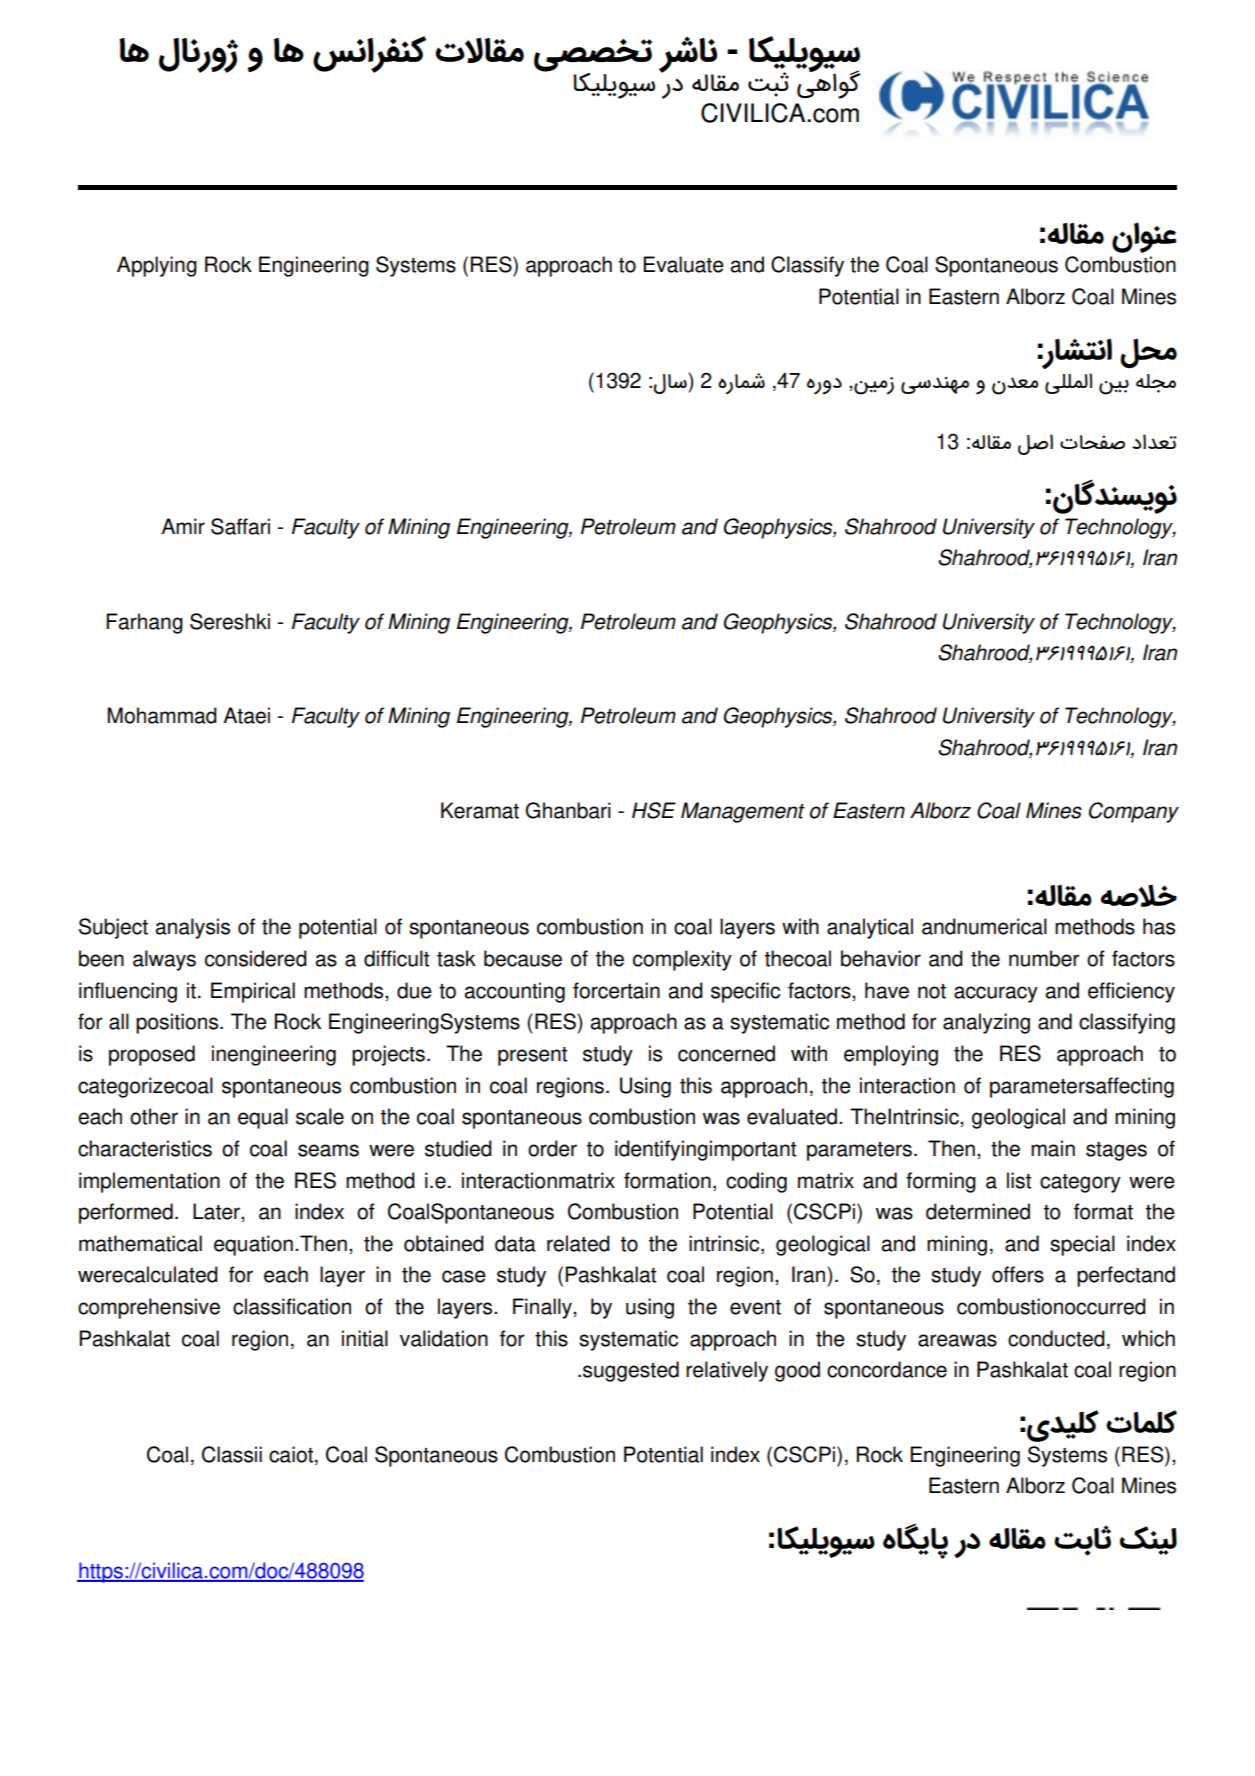 This image has width=1255, height=1776. Describe the element at coordinates (253, 992) in the image. I see `Empirical` at that location.
